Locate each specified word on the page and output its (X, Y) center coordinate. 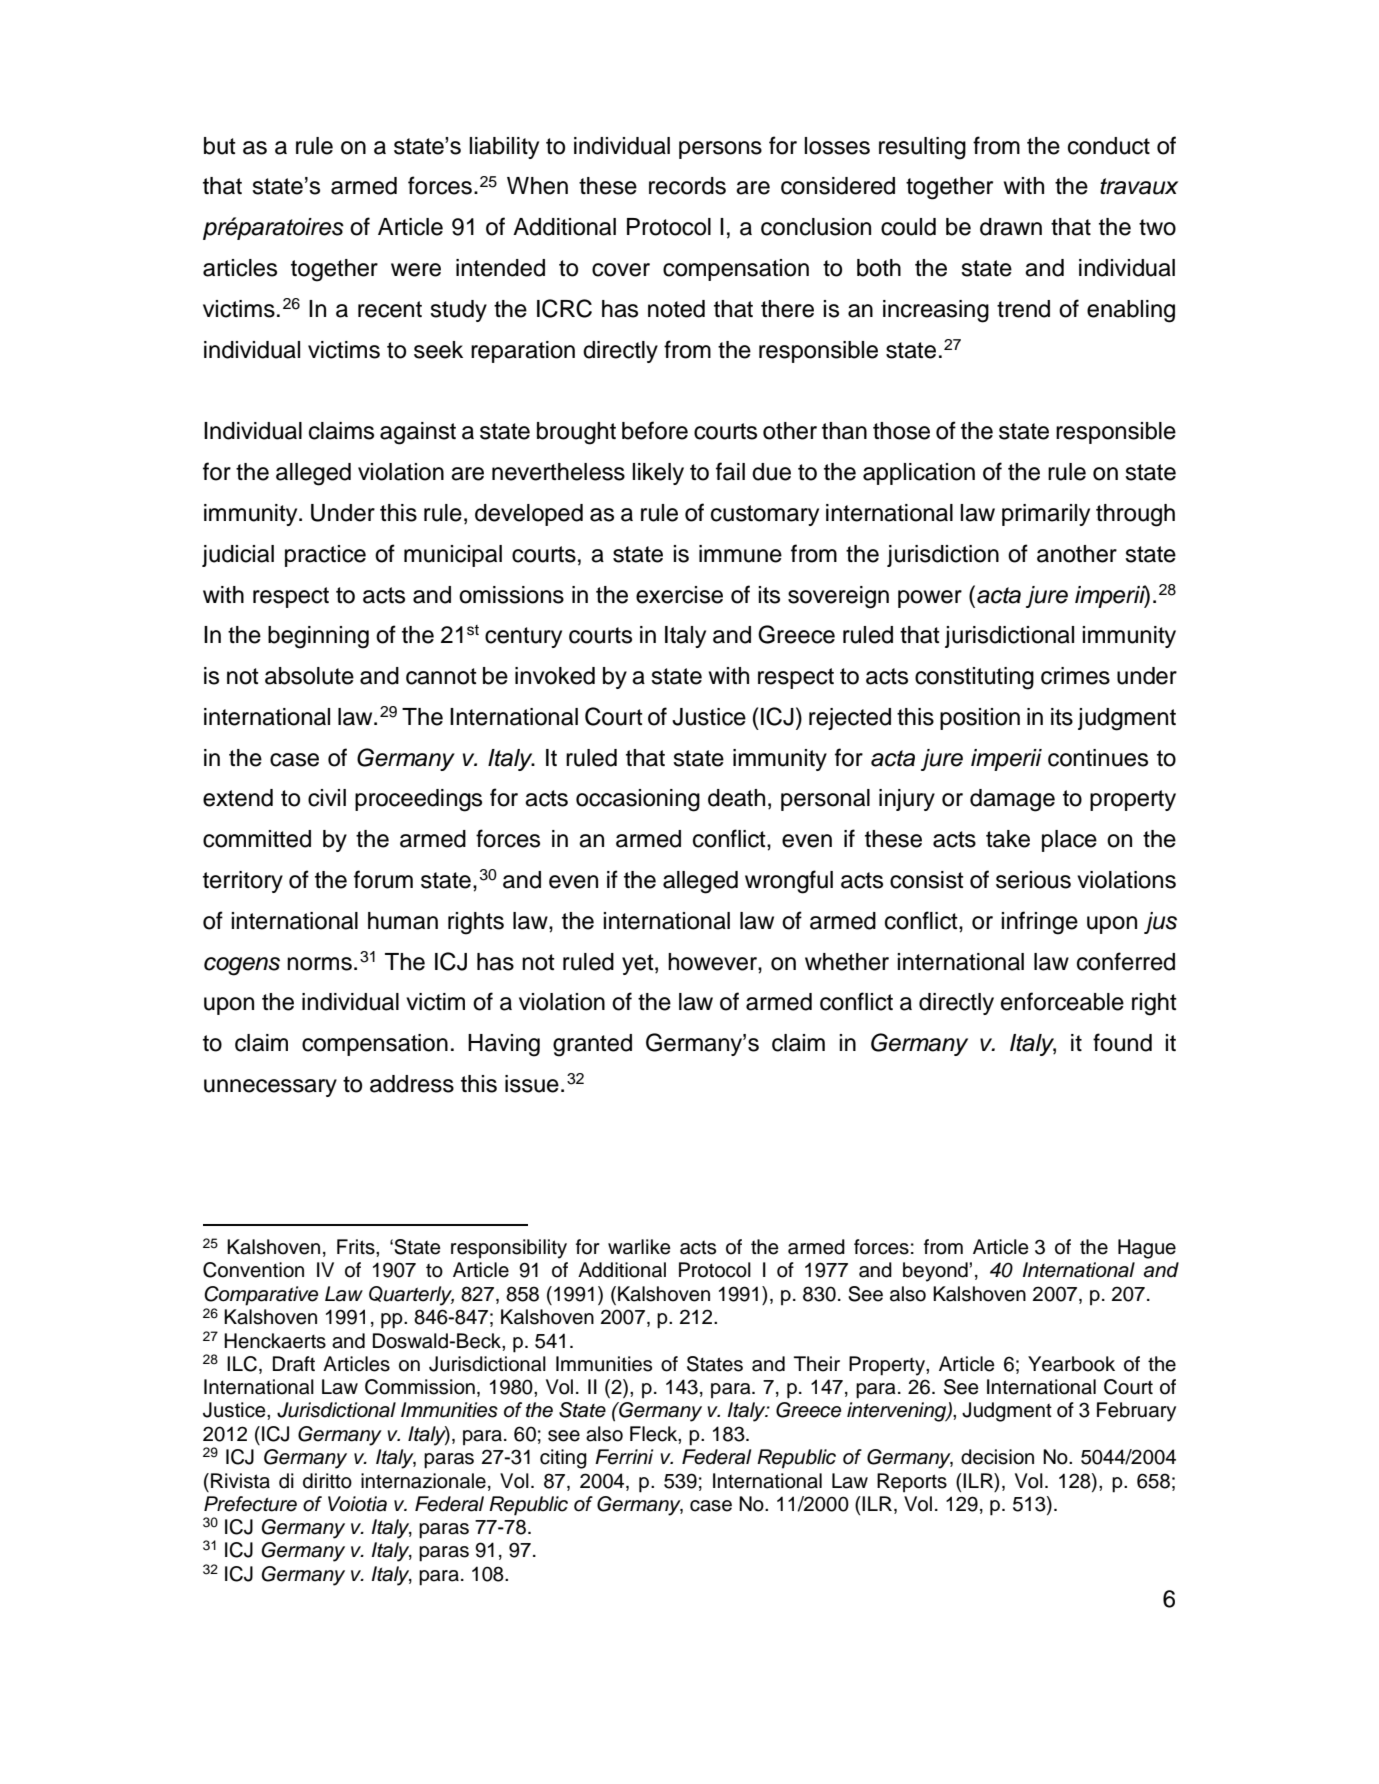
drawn (1011, 227)
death (736, 798)
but (220, 146)
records (687, 186)
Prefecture (250, 1504)
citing (563, 1459)
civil (327, 798)
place (1069, 841)
